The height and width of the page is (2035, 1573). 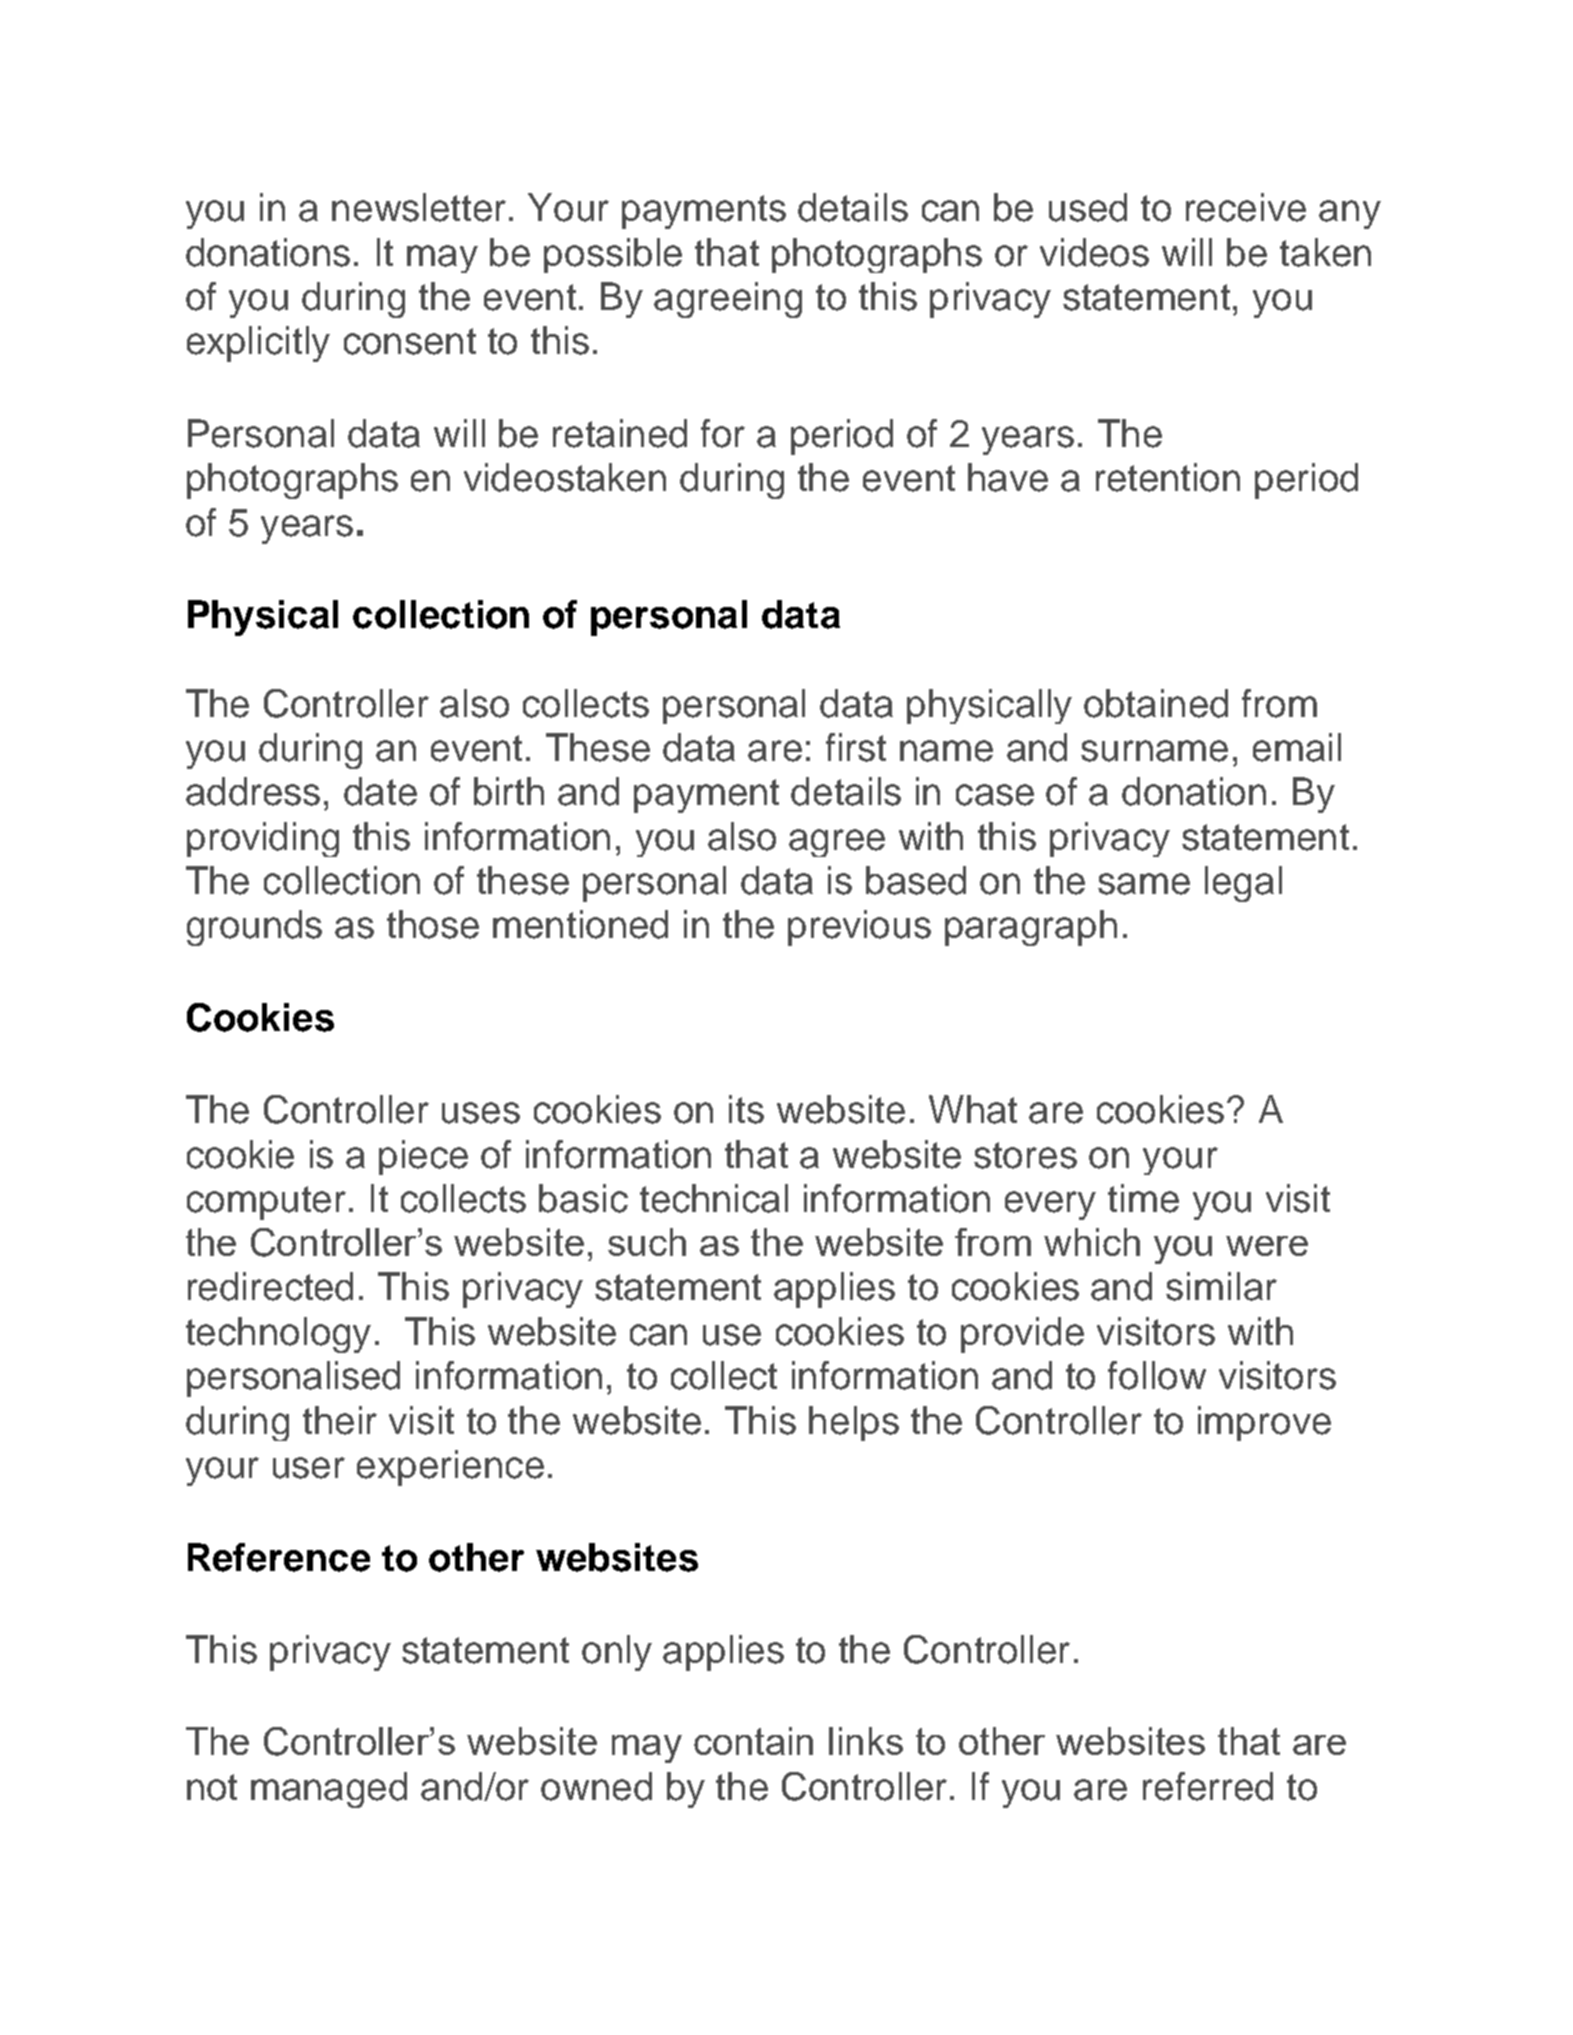 What do you see at coordinates (714, 1198) in the page?
I see `technical` at bounding box center [714, 1198].
